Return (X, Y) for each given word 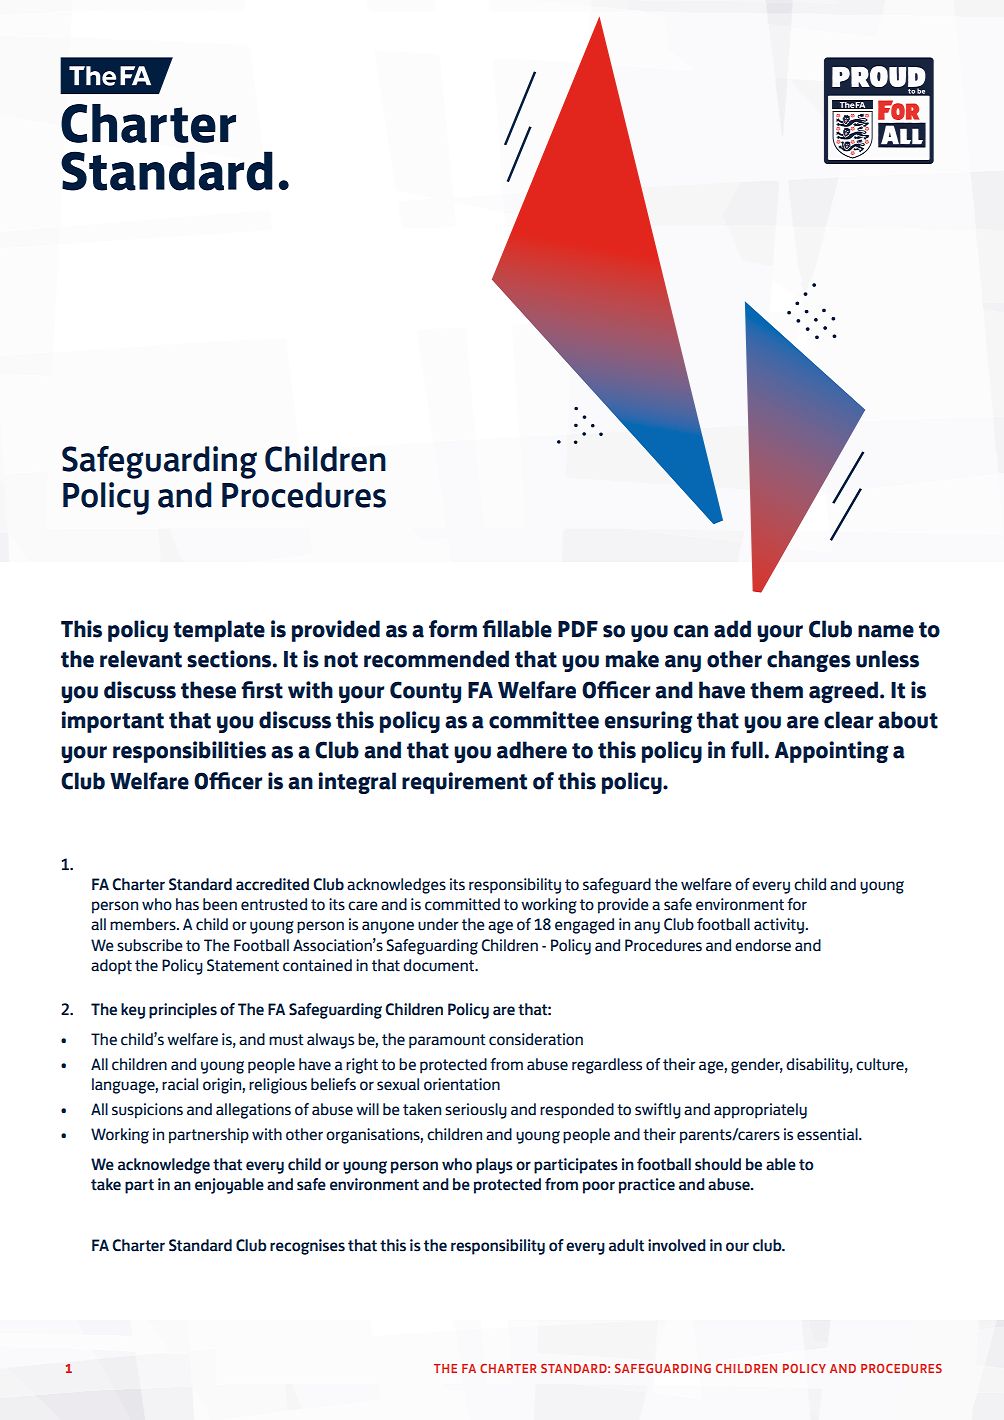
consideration (536, 1039)
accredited (272, 884)
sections (230, 659)
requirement (464, 783)
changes (809, 661)
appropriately (760, 1111)
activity (780, 926)
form (453, 629)
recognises (307, 1247)
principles (183, 1011)
